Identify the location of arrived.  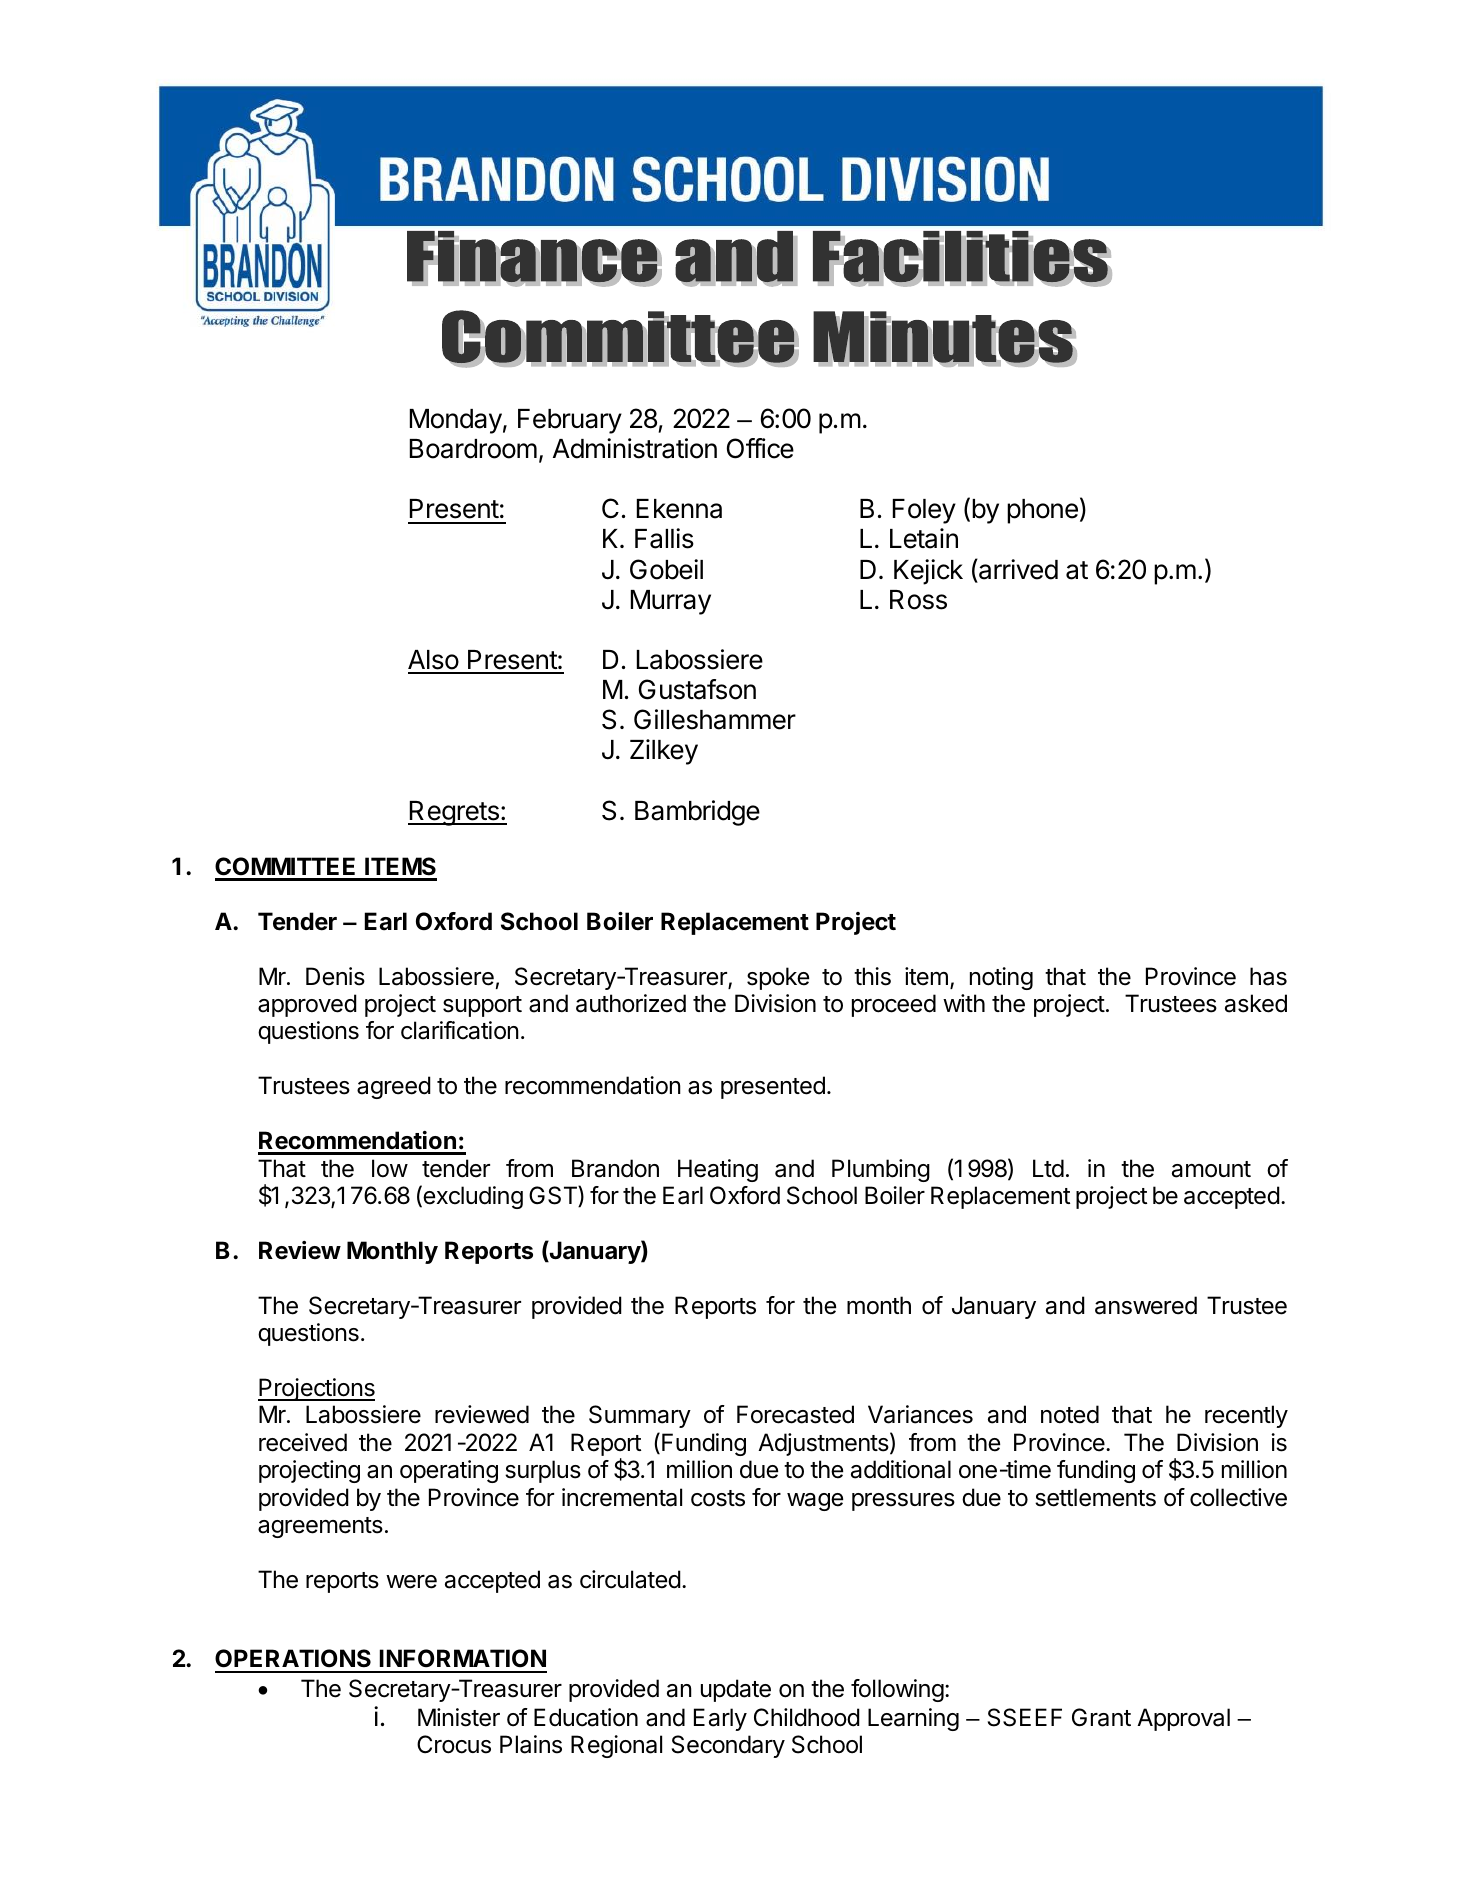
(1017, 569).
